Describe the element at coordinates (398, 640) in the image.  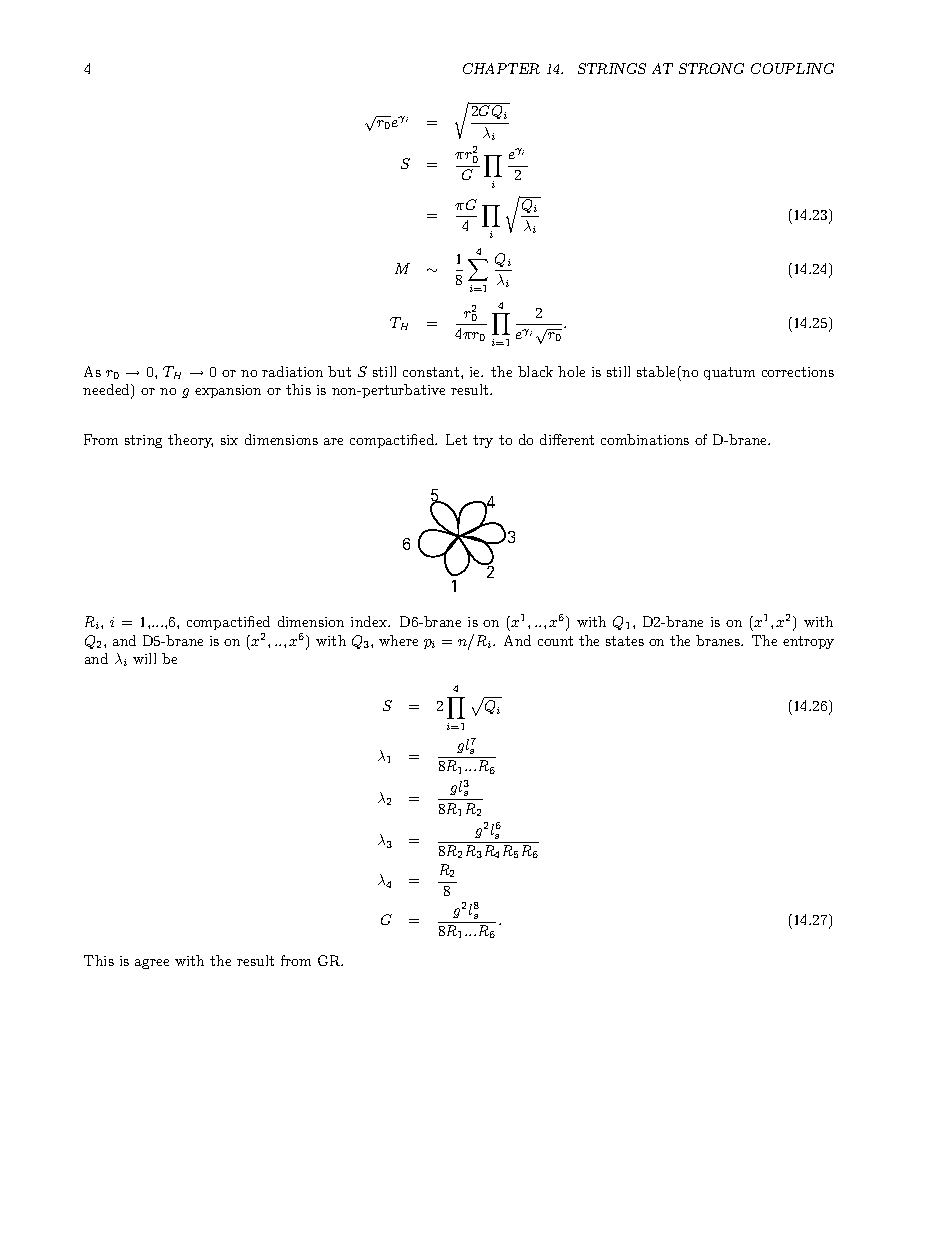
I see `where` at that location.
